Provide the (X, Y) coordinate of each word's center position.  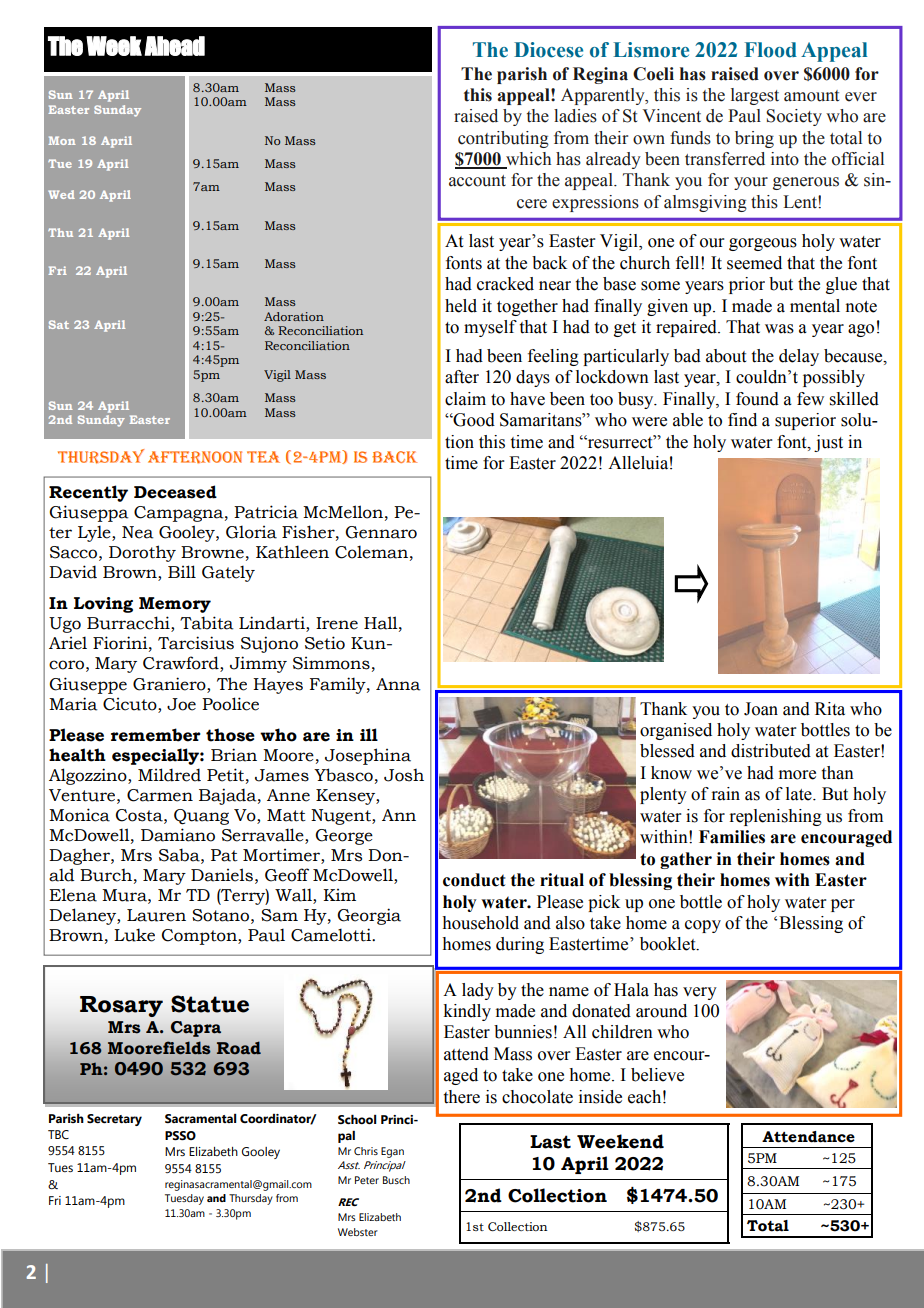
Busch (396, 1180)
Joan (761, 709)
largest (755, 96)
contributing (503, 139)
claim (465, 399)
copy (703, 926)
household (480, 923)
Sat (59, 324)
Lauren (156, 915)
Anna (398, 684)
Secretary (114, 1120)
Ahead (174, 46)
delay (799, 357)
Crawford (182, 664)
